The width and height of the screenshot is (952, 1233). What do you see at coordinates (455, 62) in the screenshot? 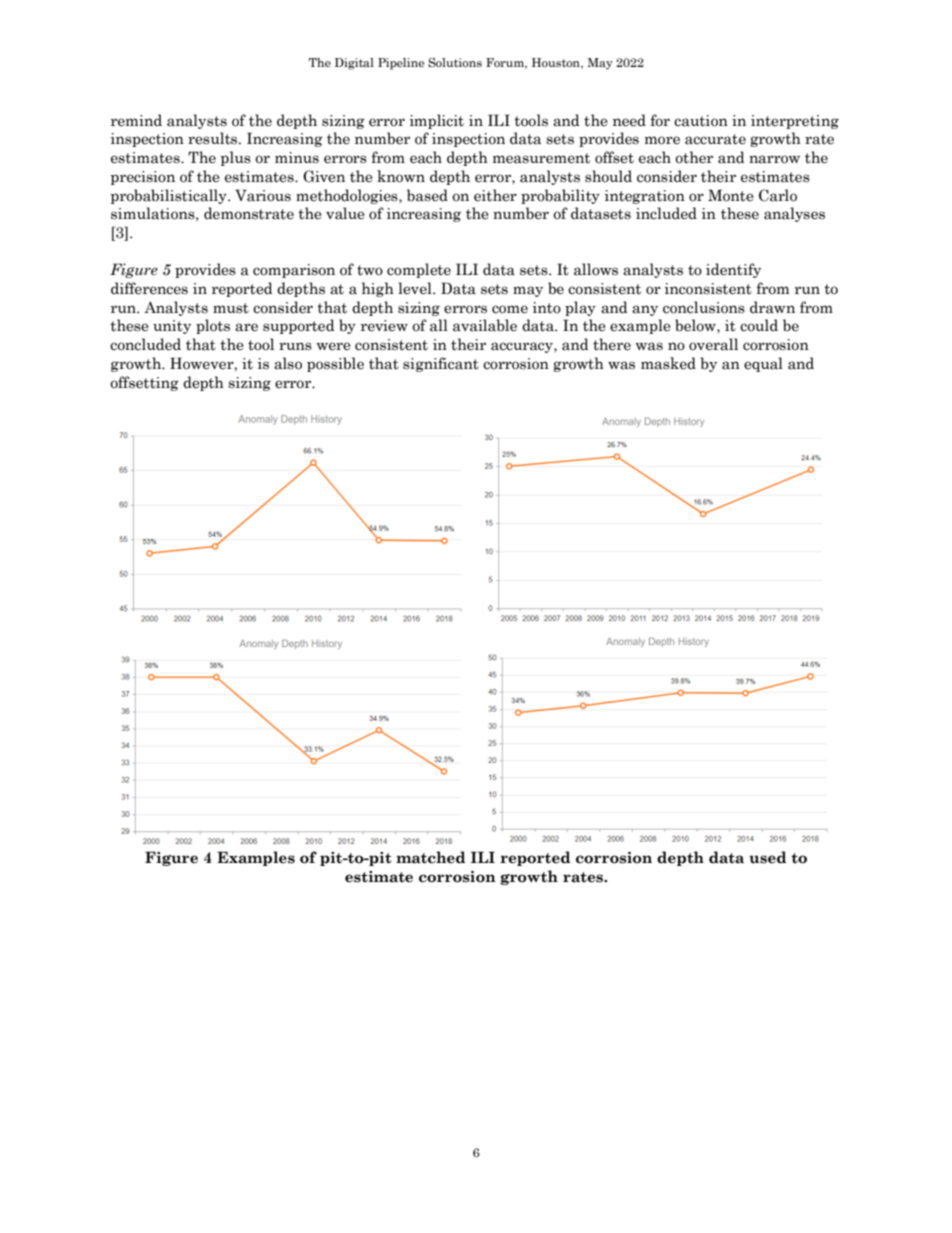
I see `Solutions` at bounding box center [455, 62].
